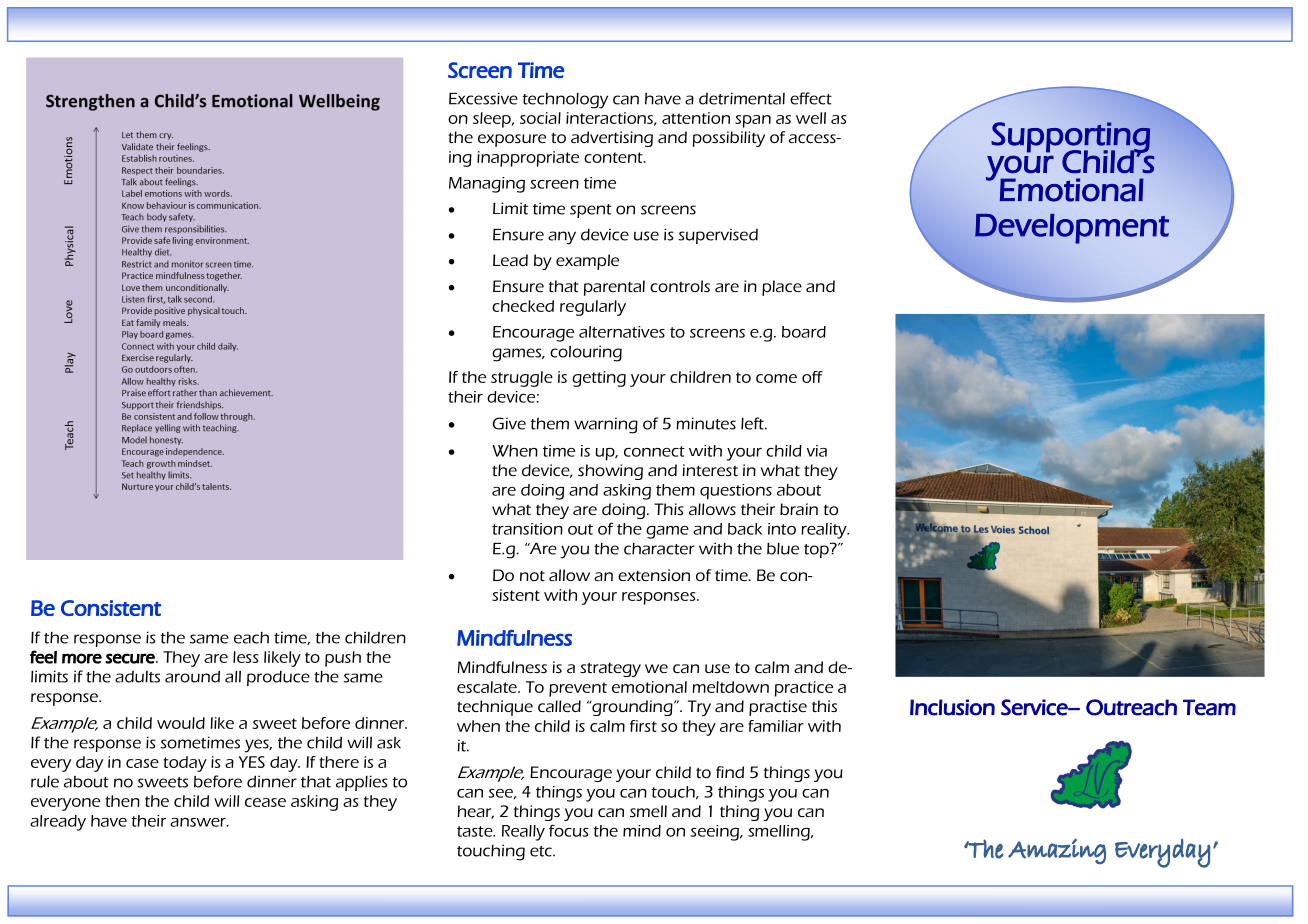 This screenshot has height=924, width=1308. Describe the element at coordinates (586, 353) in the screenshot. I see `colouring` at that location.
